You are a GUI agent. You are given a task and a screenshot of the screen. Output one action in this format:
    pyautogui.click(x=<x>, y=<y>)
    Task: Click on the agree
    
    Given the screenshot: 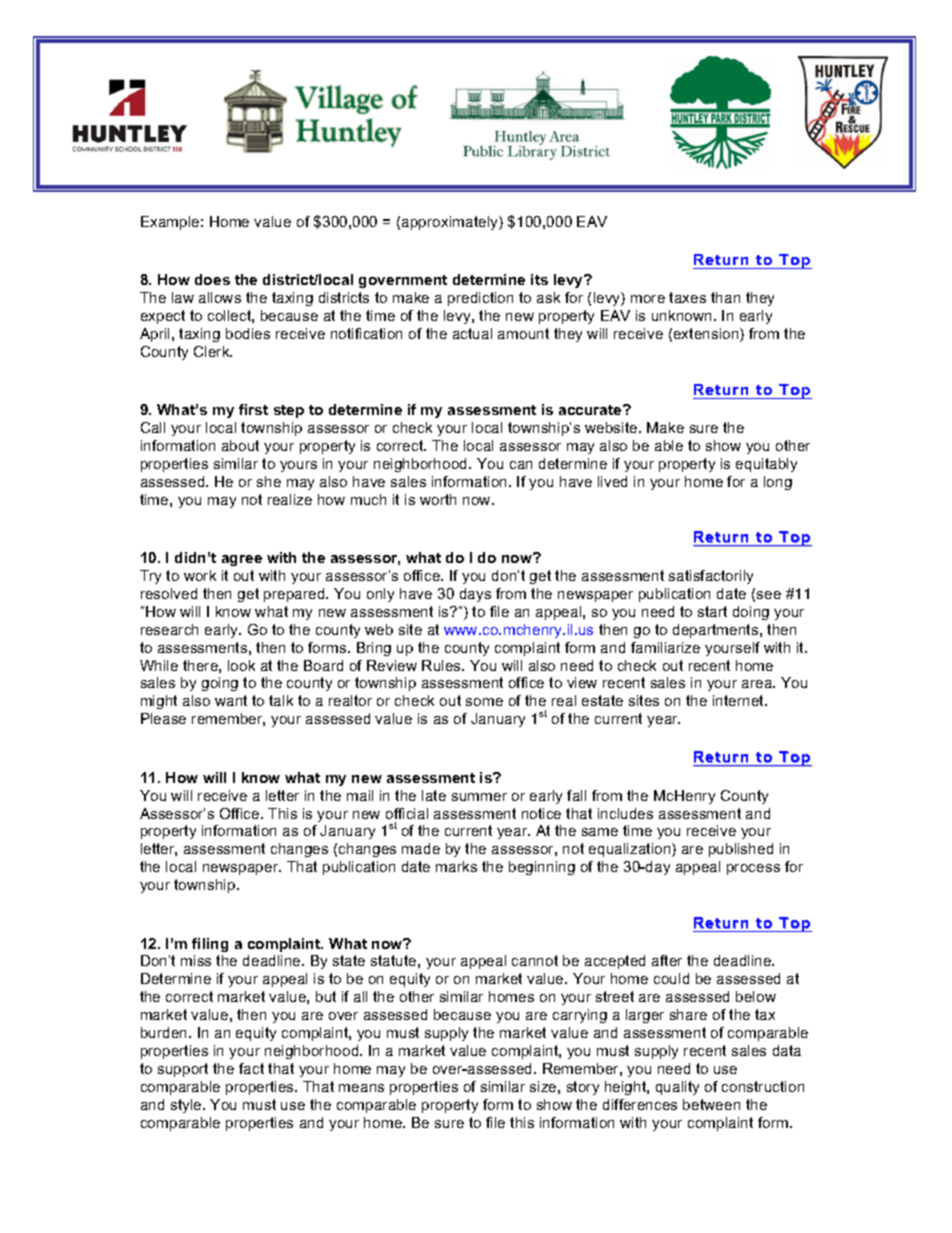 What is the action you would take?
    pyautogui.click(x=242, y=560)
